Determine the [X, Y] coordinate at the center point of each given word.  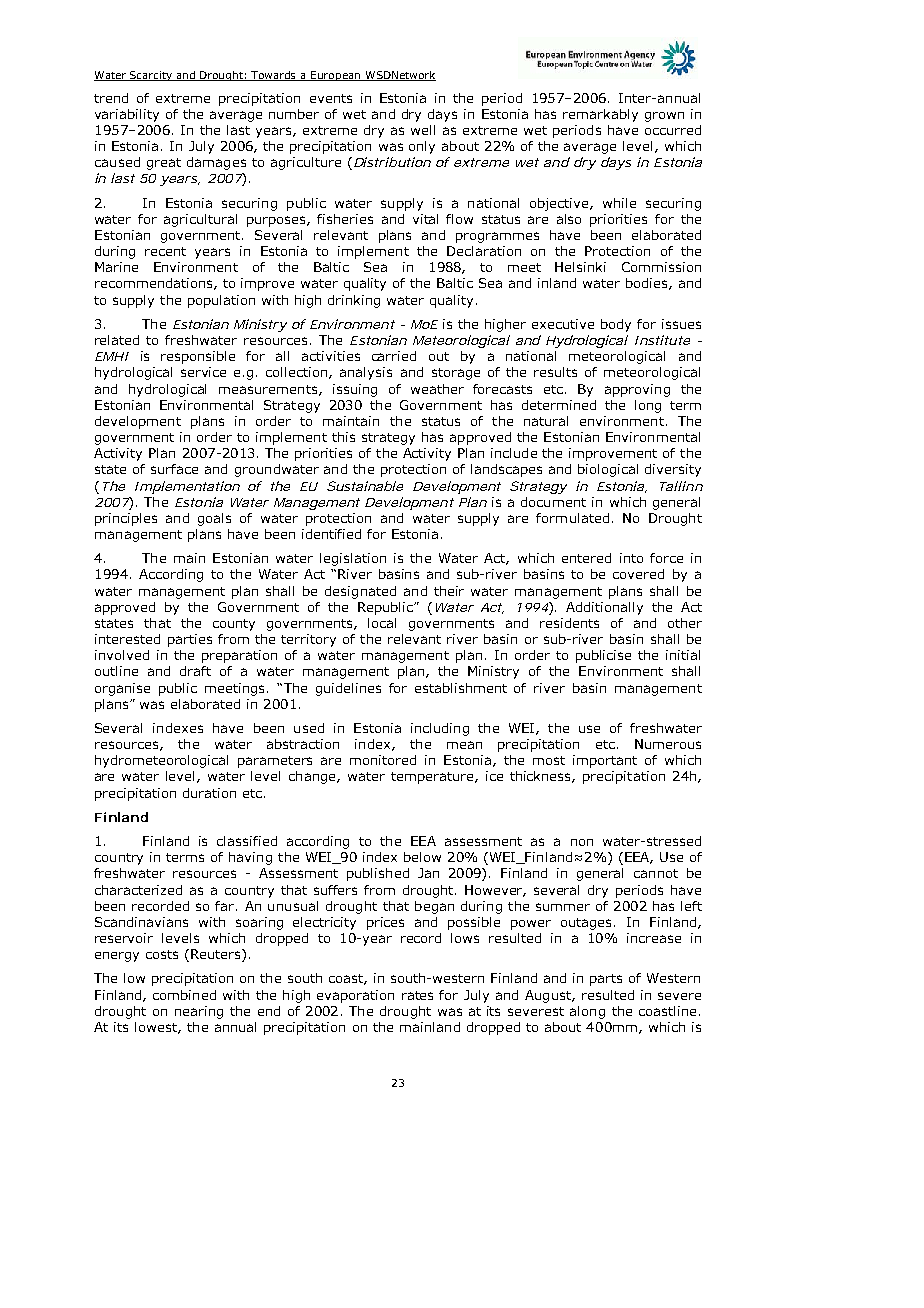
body [616, 325]
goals [214, 519]
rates [417, 995]
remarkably [600, 115]
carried [394, 356]
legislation [353, 559]
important [605, 761]
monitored [383, 760]
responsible [198, 357]
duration [209, 793]
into [631, 558]
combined [184, 995]
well [423, 130]
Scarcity [151, 76]
